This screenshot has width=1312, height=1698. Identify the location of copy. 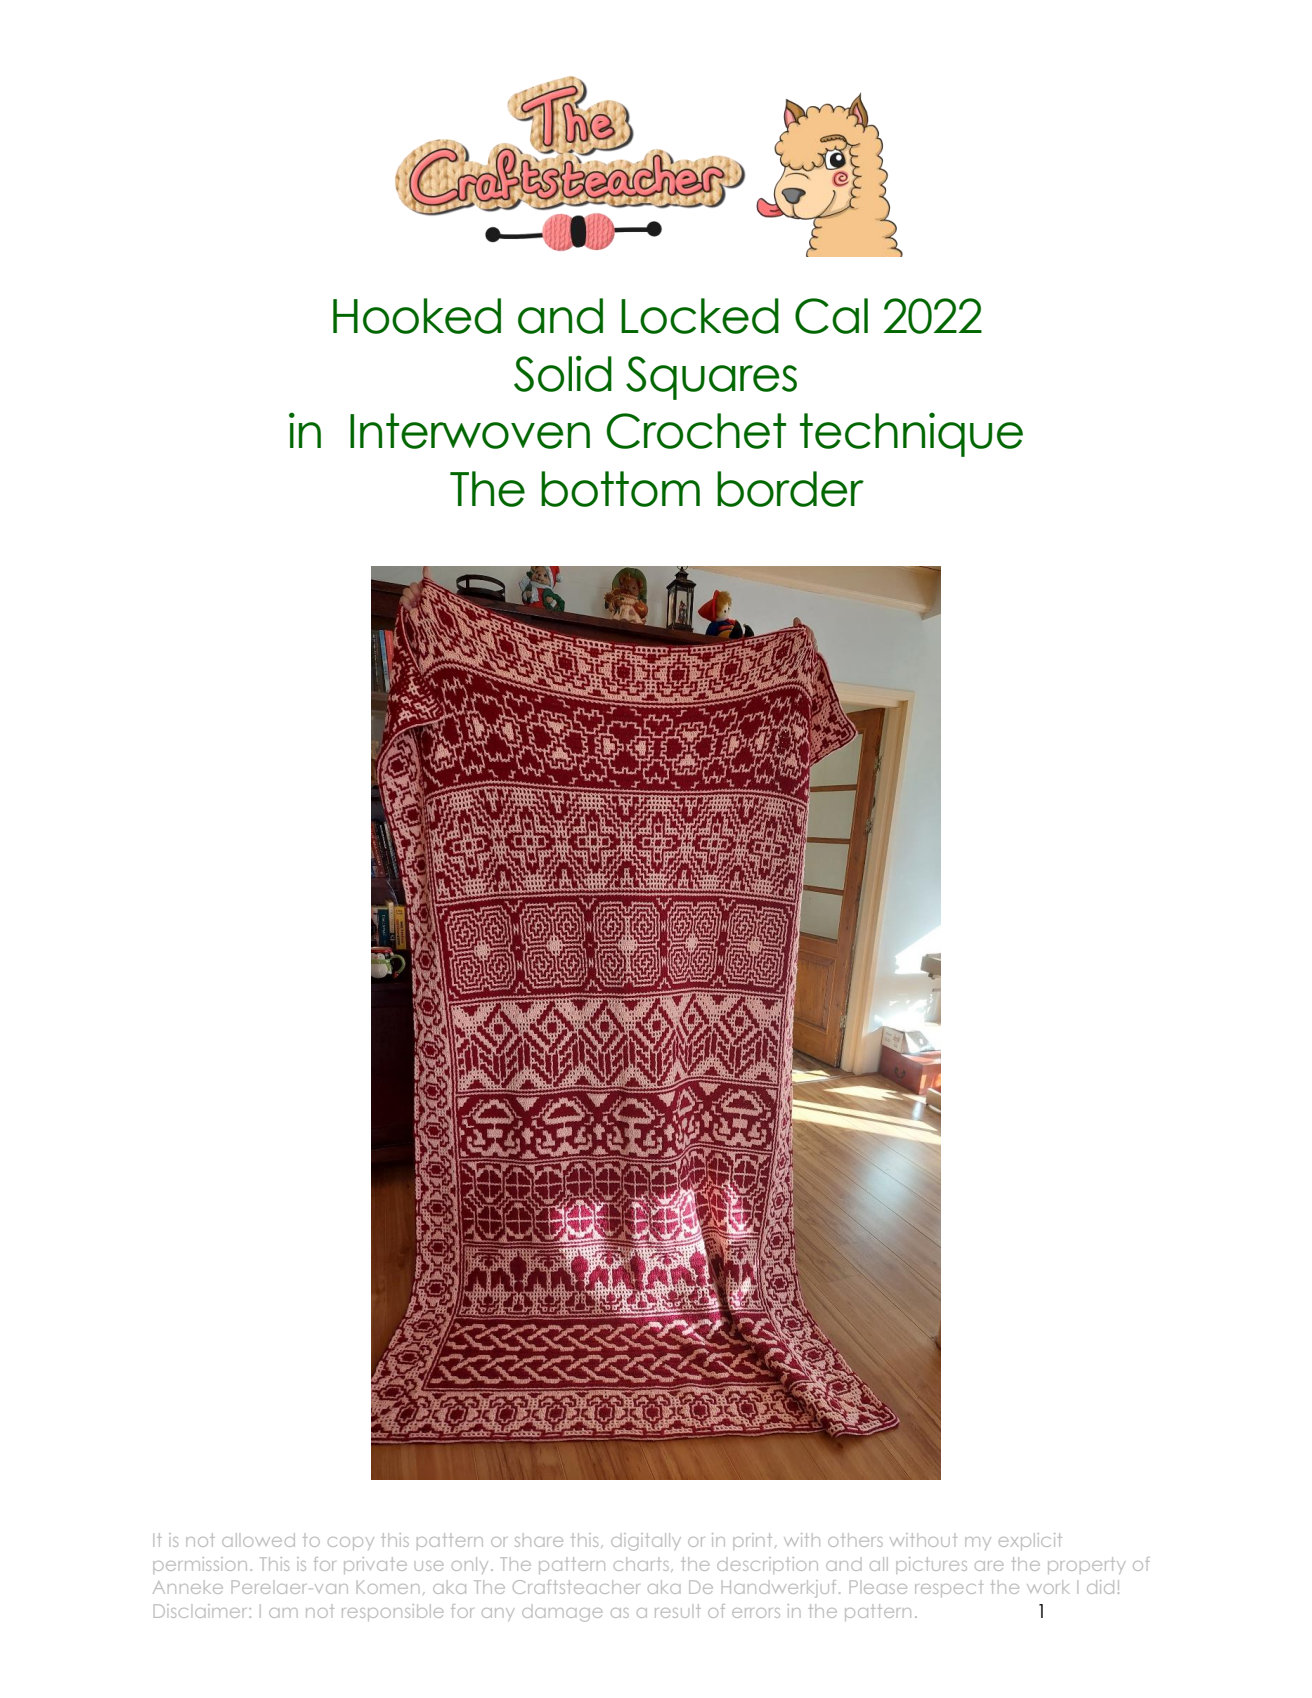
(351, 1543).
